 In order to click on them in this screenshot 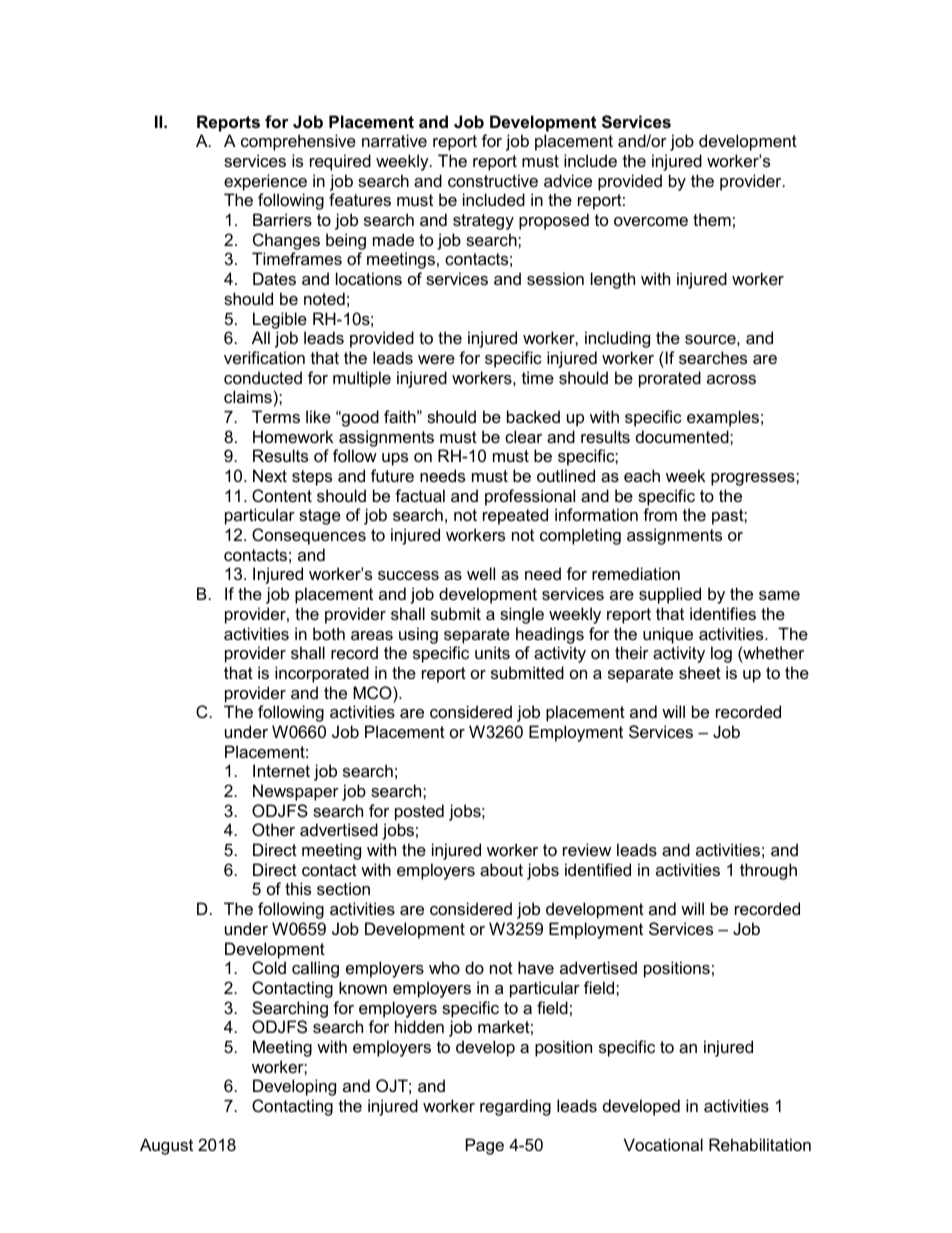, I will do `click(712, 219)`.
